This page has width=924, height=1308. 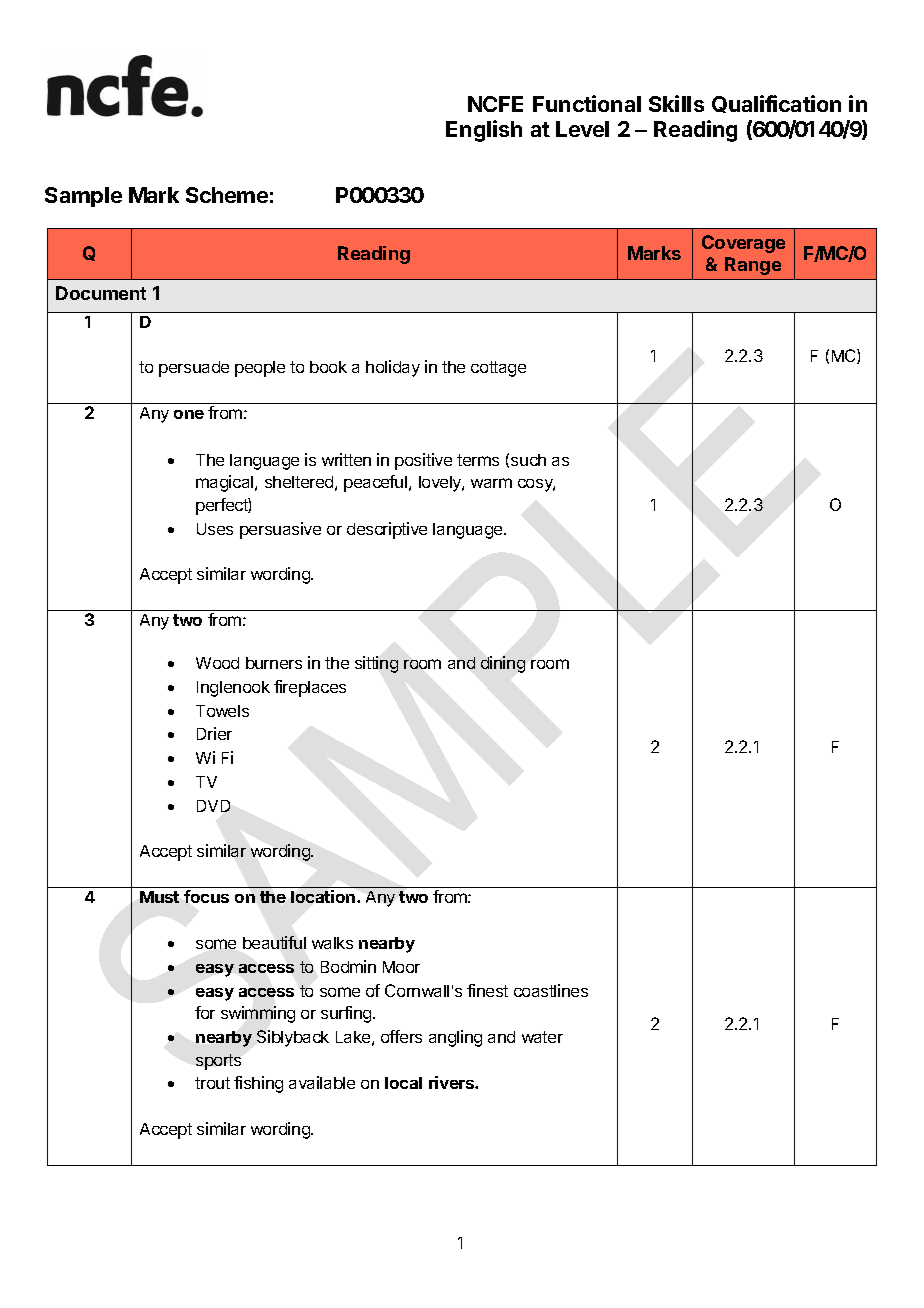 I want to click on Skills, so click(x=676, y=103).
